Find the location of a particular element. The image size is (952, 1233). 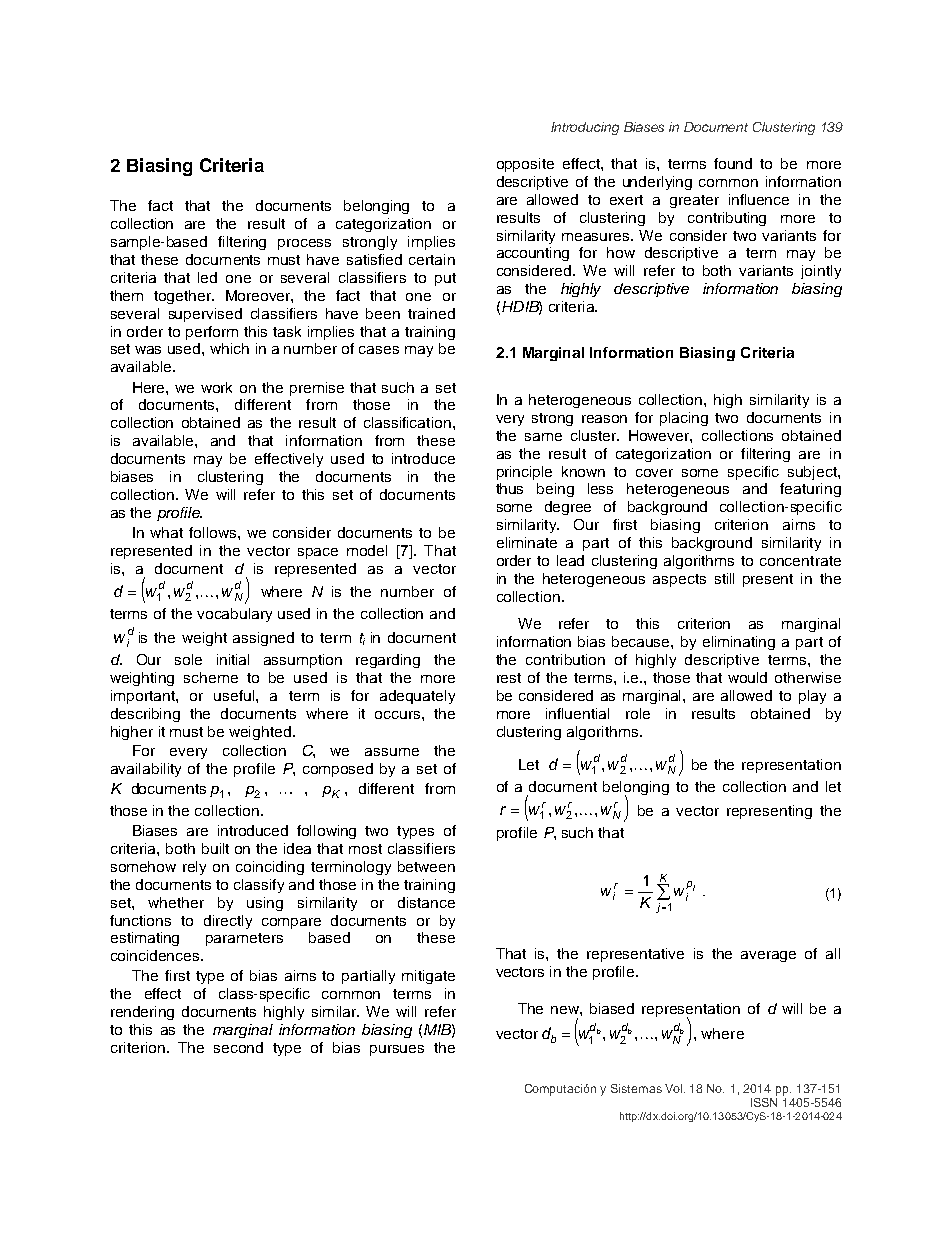

second is located at coordinates (238, 1047).
